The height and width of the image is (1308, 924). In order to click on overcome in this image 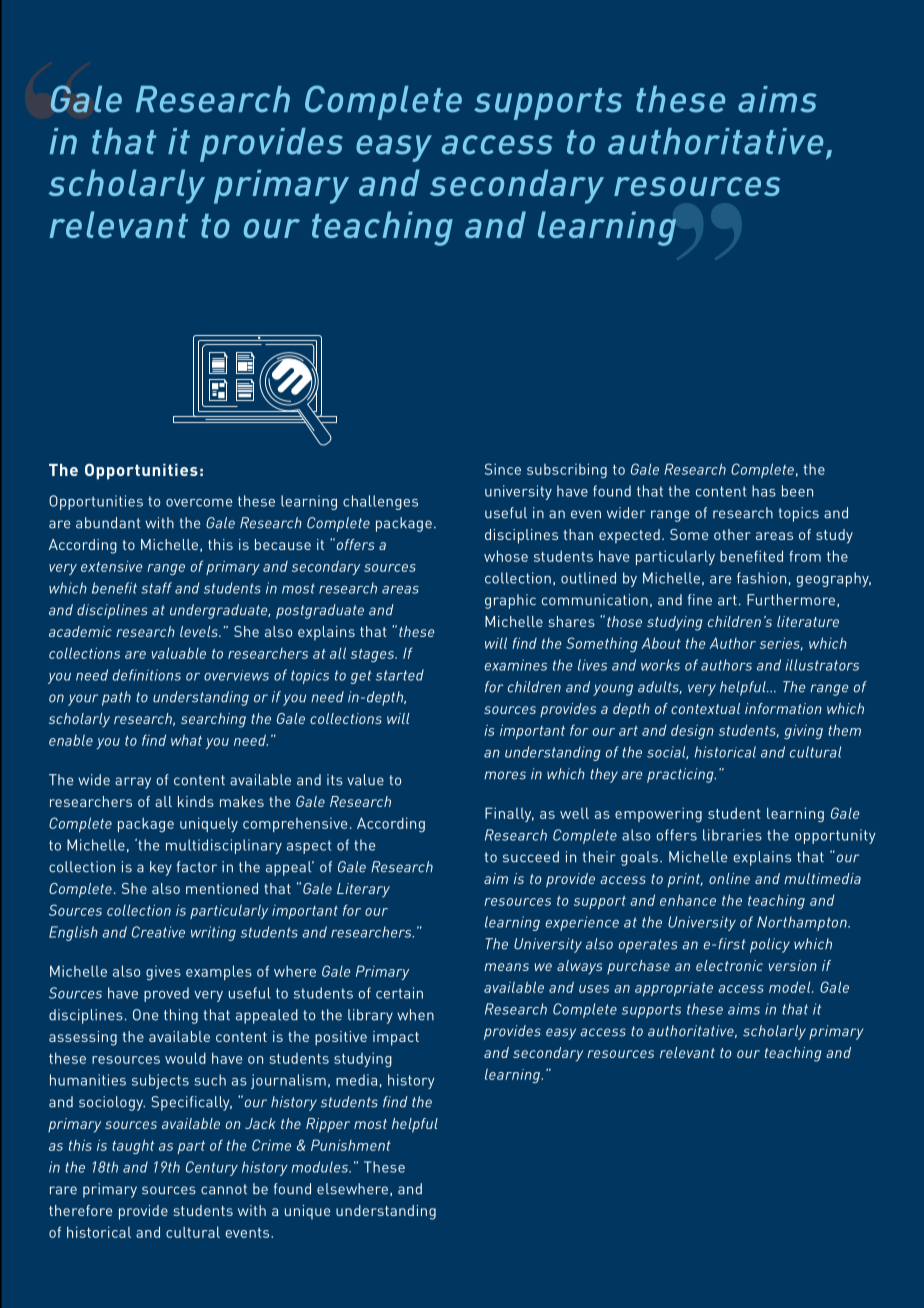, I will do `click(199, 503)`.
